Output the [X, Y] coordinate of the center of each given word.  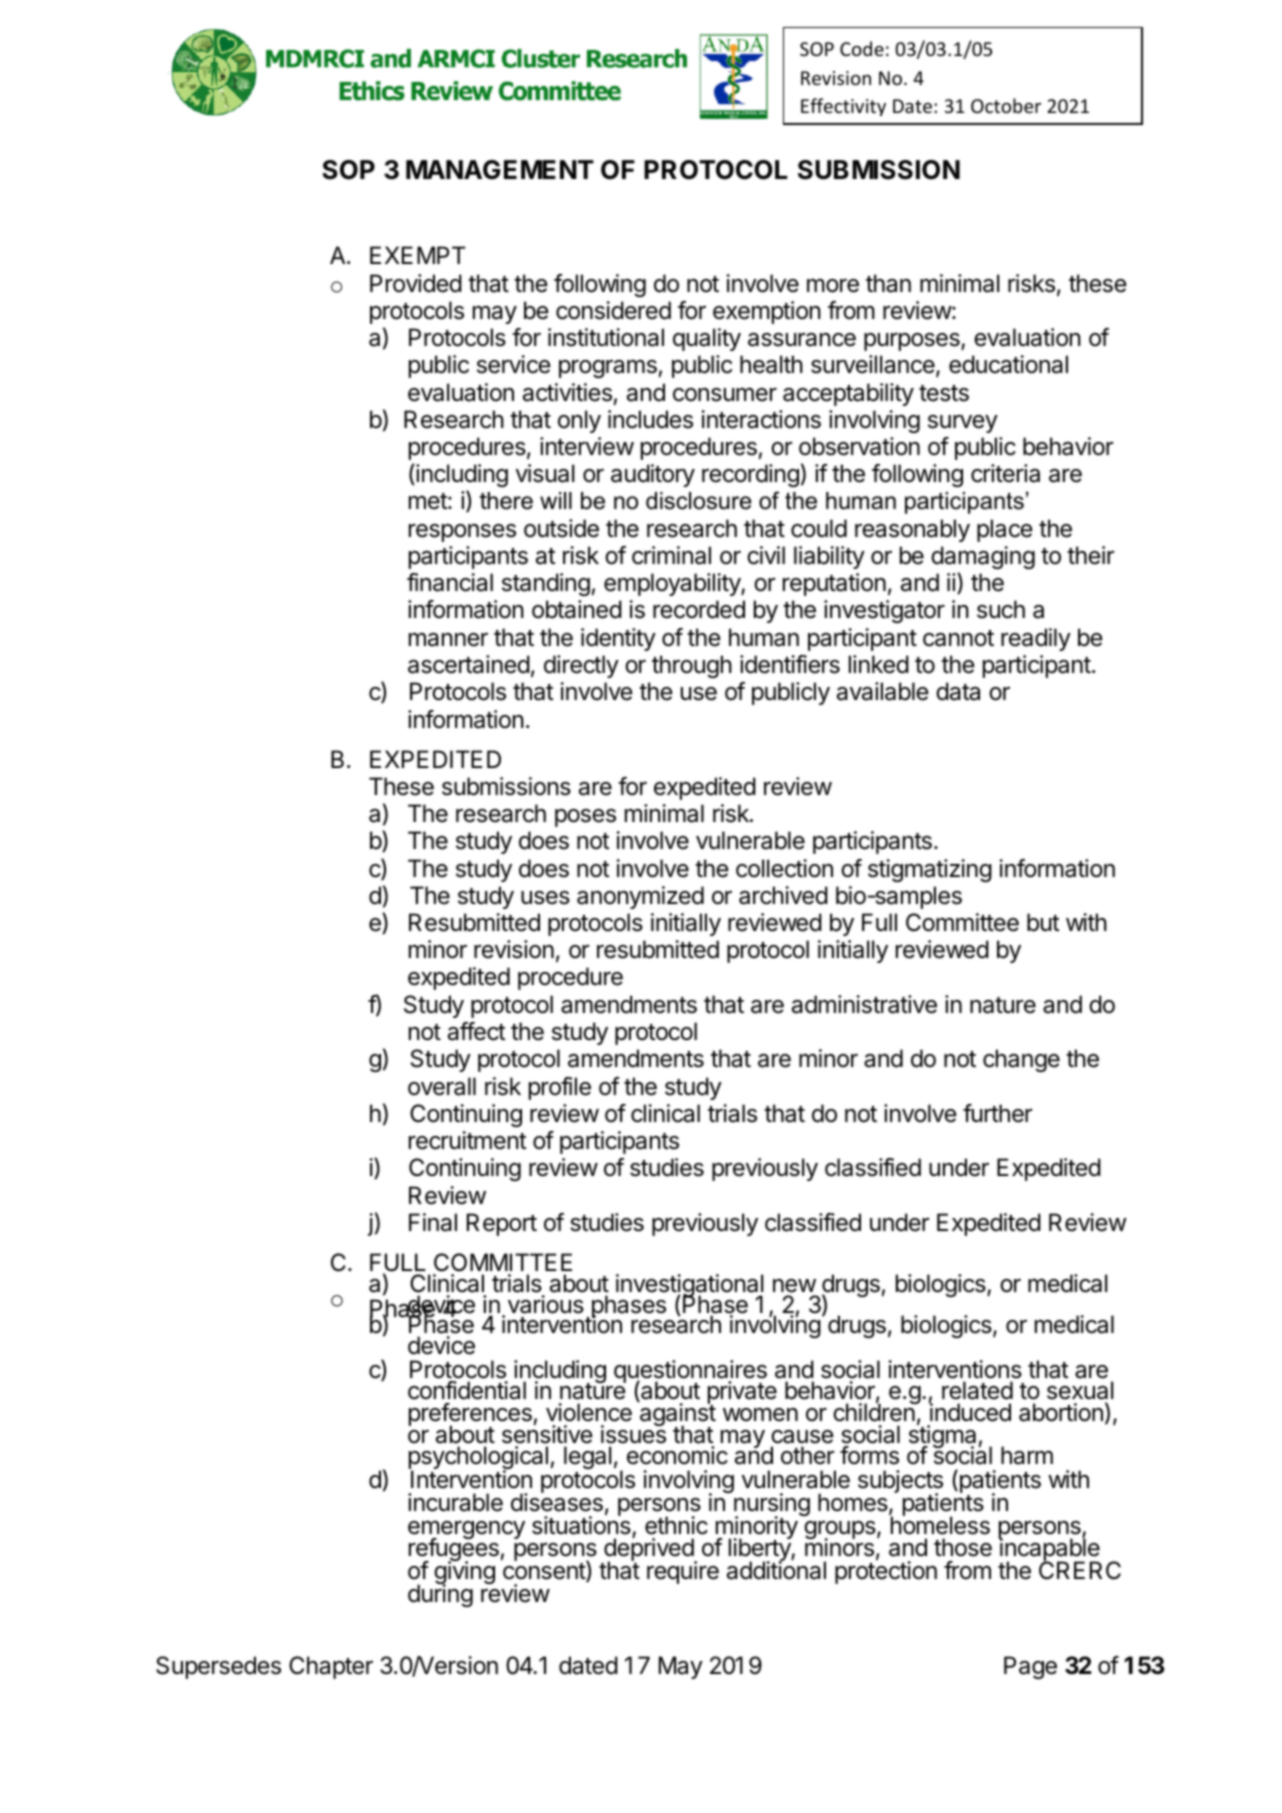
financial [450, 582]
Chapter [331, 1667]
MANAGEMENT [500, 170]
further [997, 1113]
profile [560, 1088]
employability [673, 584]
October [1006, 105]
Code [862, 48]
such [1001, 609]
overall [442, 1086]
